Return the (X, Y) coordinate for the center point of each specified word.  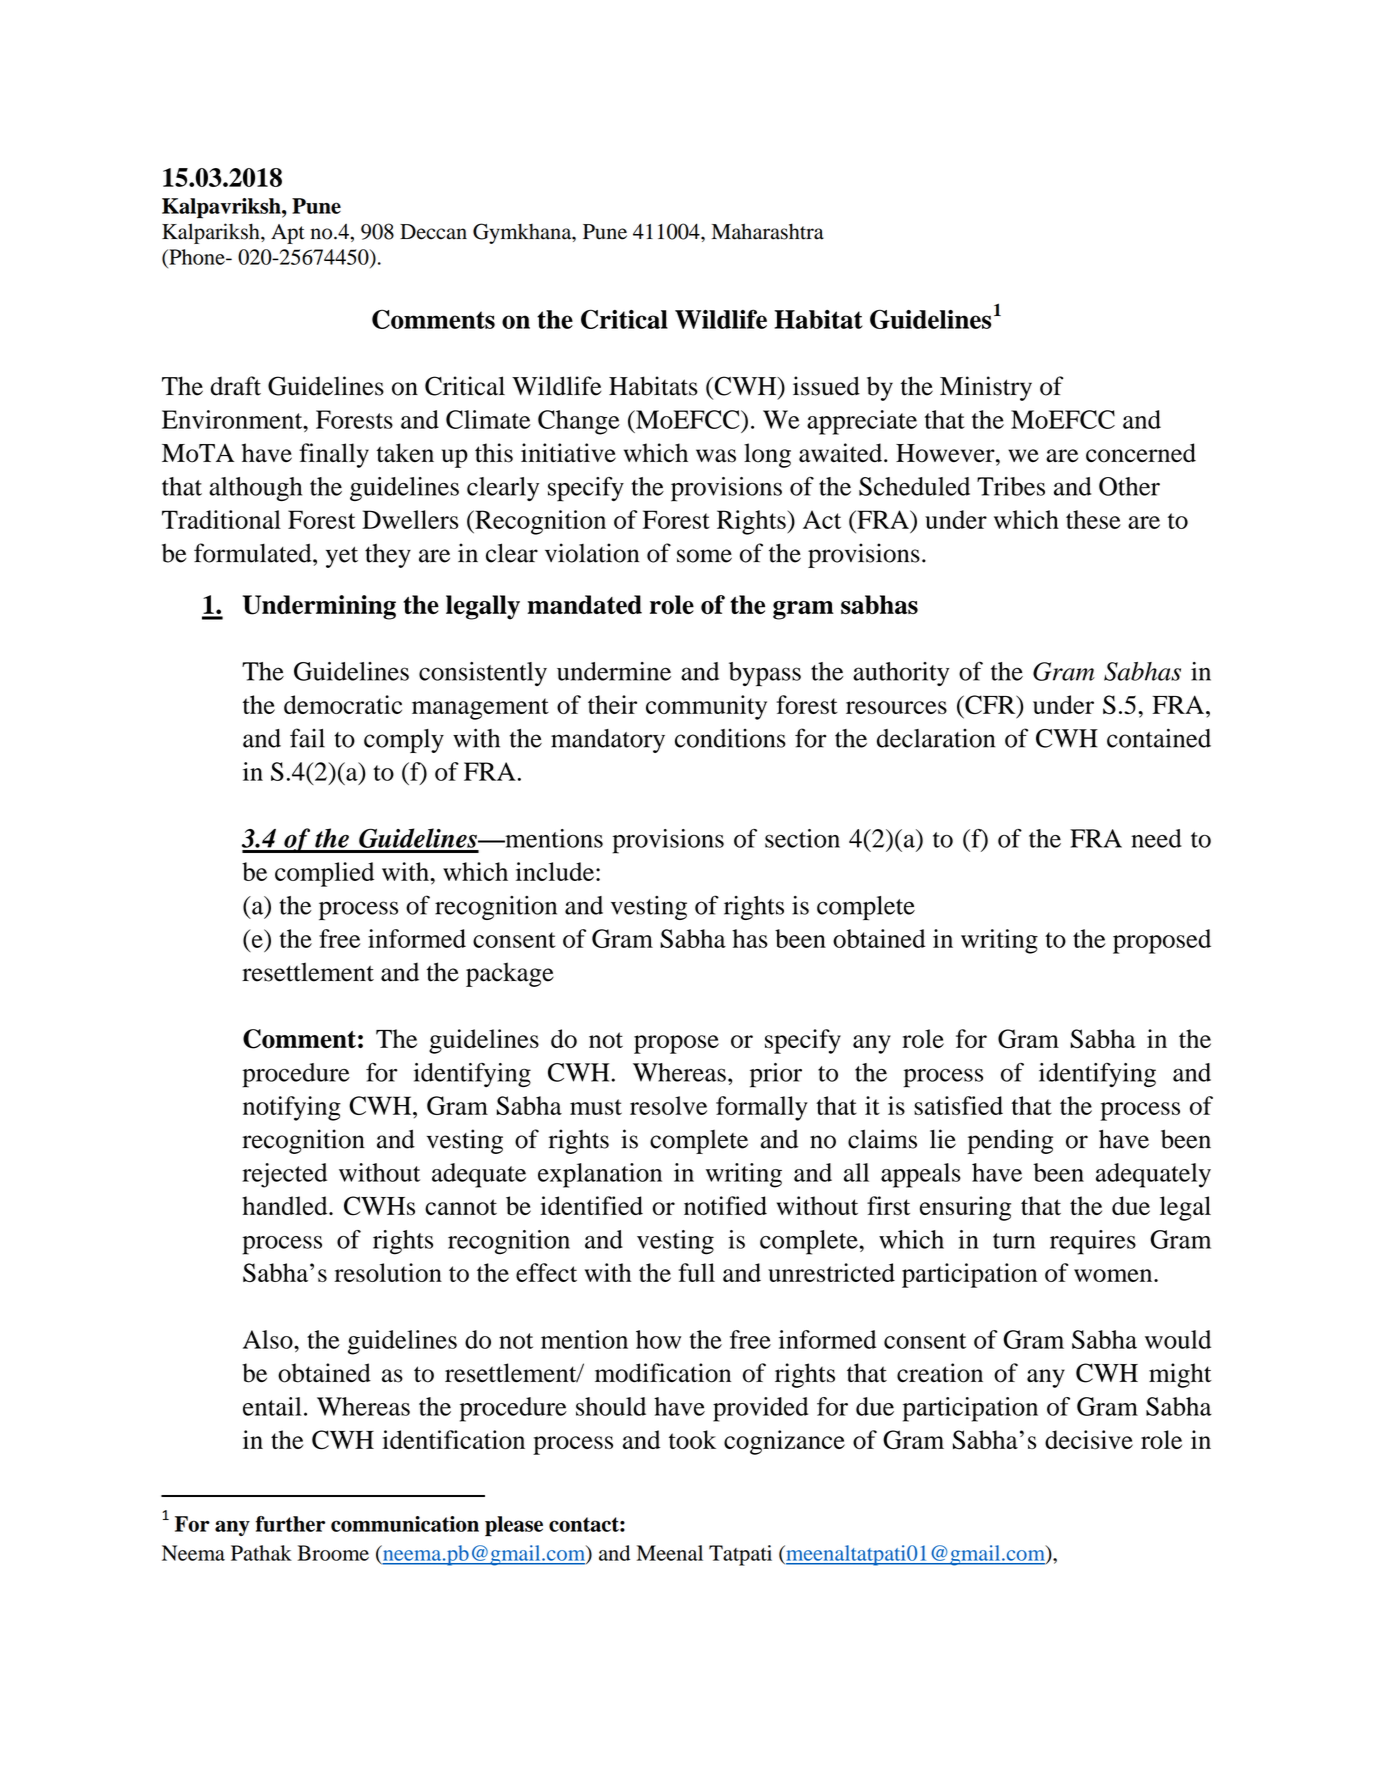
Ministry (986, 388)
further (290, 1524)
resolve (668, 1105)
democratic (343, 704)
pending (1010, 1141)
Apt (288, 234)
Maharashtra (768, 231)
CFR (990, 706)
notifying (292, 1108)
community (706, 707)
